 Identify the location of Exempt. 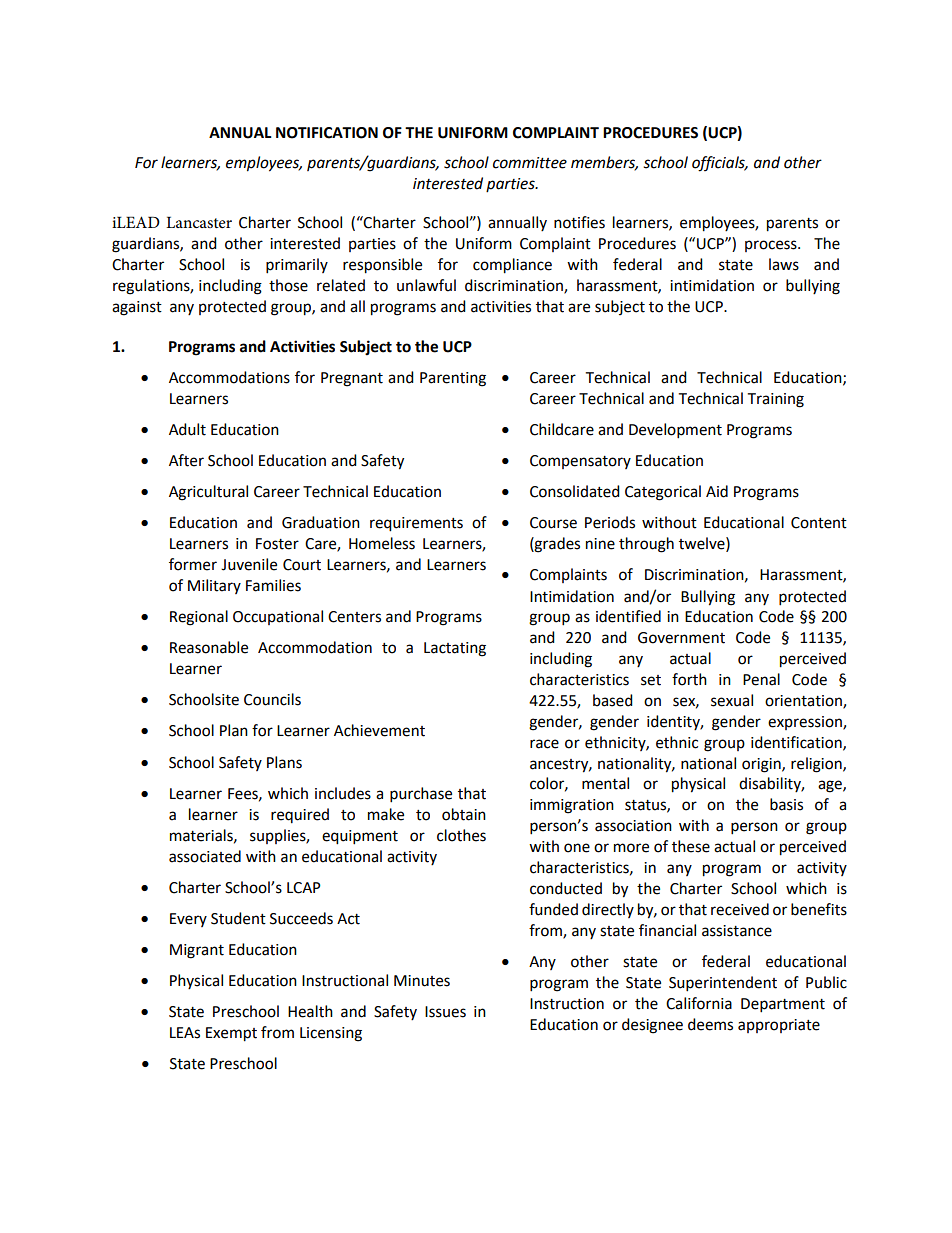
(231, 1034).
